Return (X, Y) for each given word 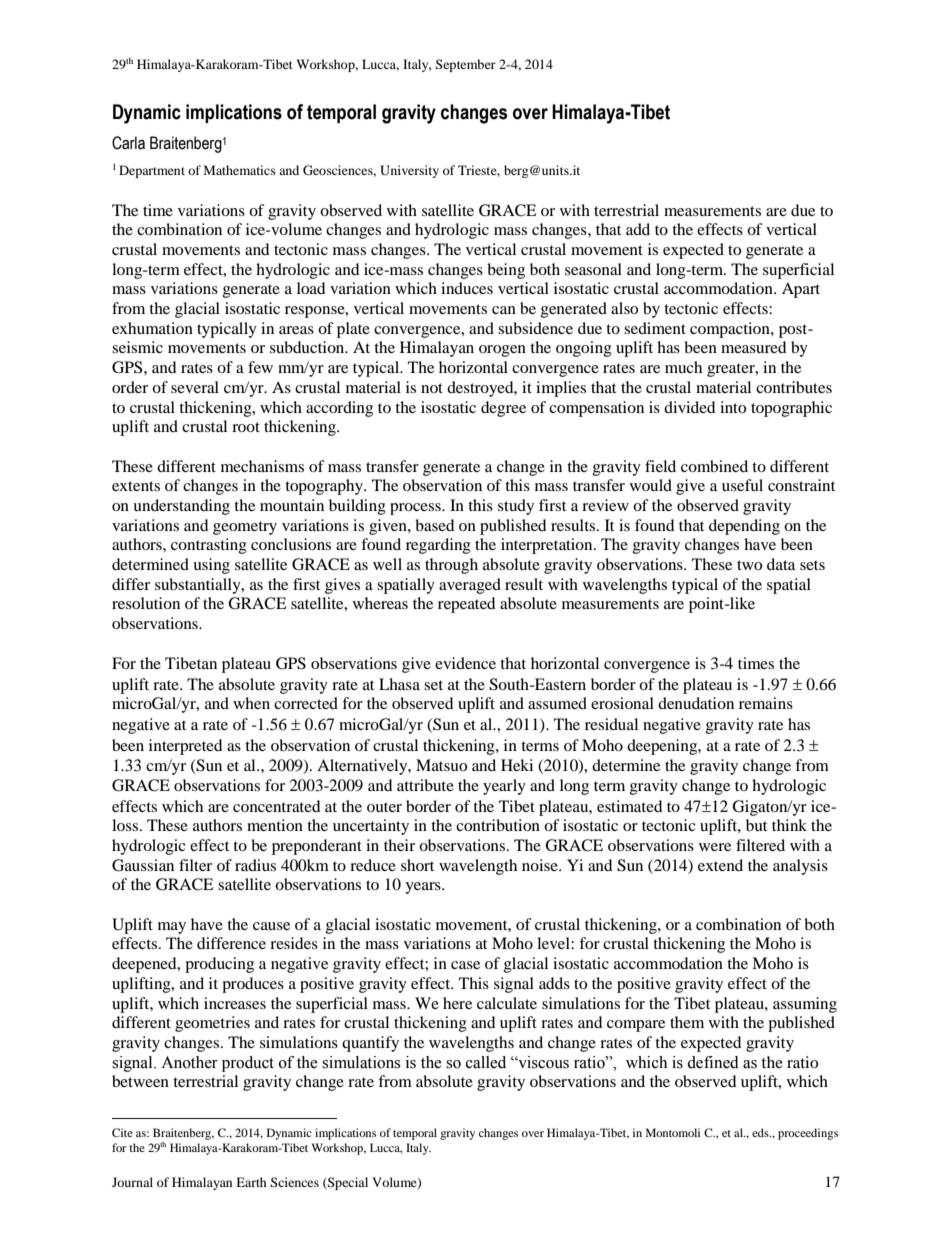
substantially (199, 586)
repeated (467, 605)
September (465, 65)
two (749, 565)
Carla (128, 143)
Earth (251, 1182)
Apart (801, 290)
